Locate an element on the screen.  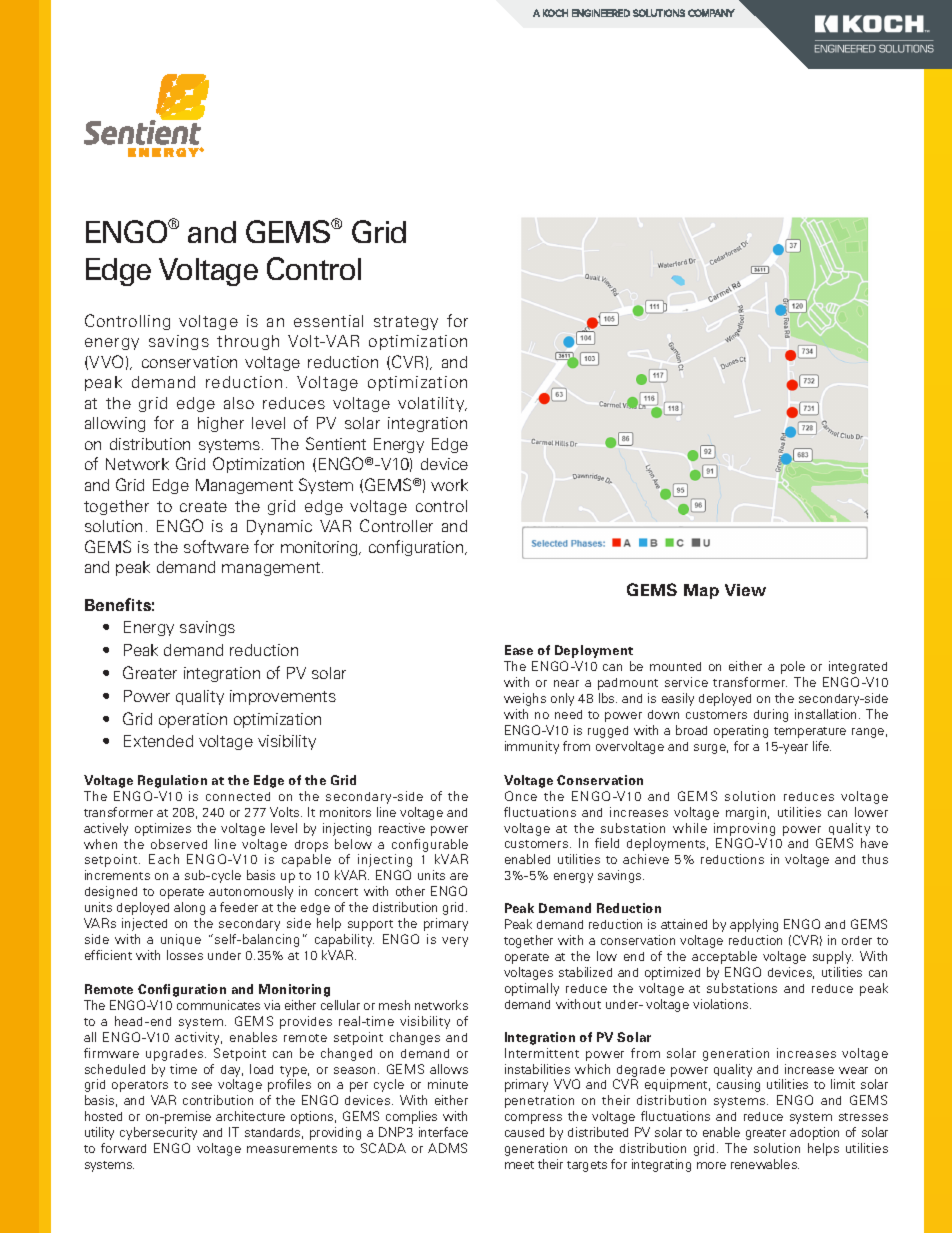
Extended is located at coordinates (158, 741).
